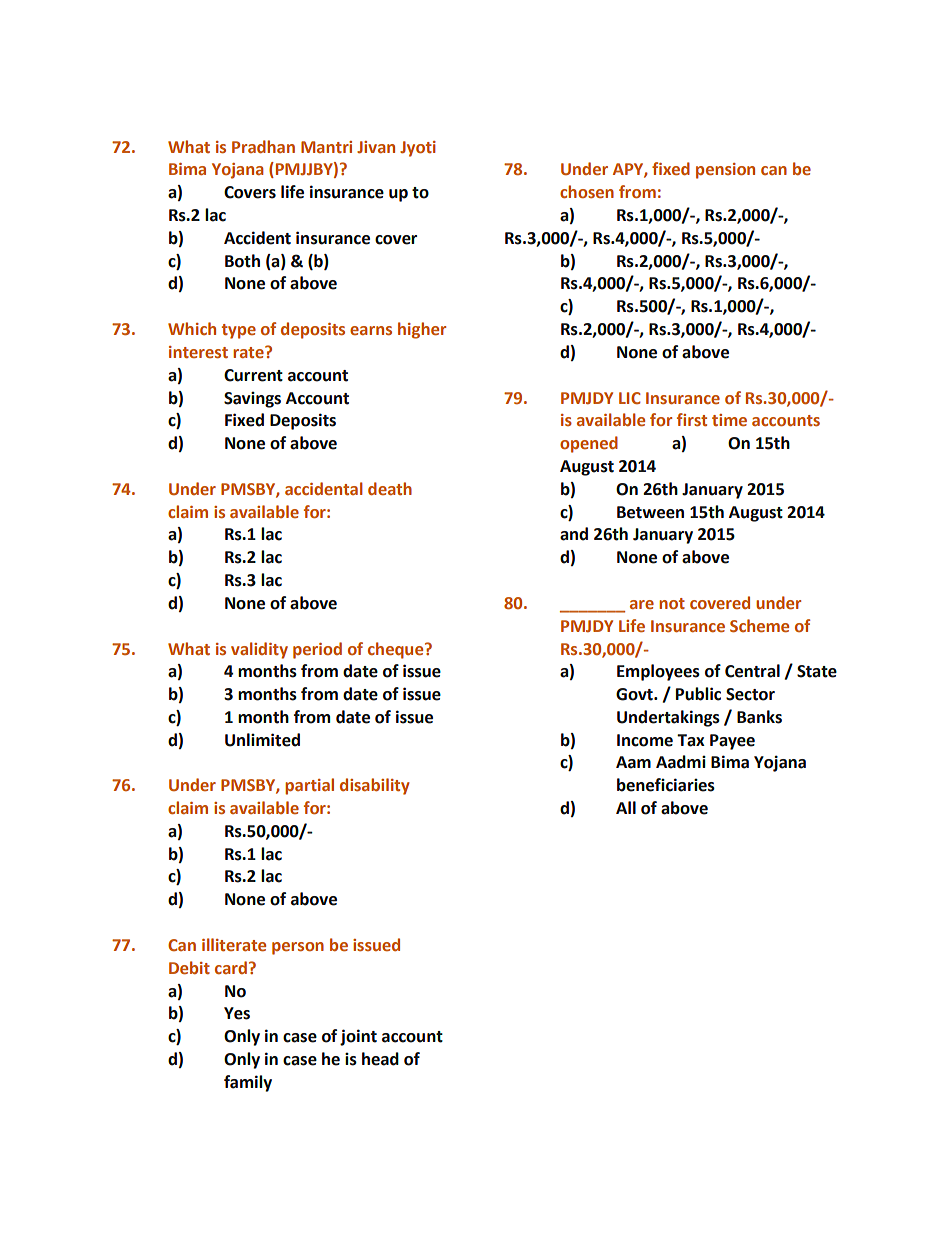  I want to click on chosen, so click(587, 191).
